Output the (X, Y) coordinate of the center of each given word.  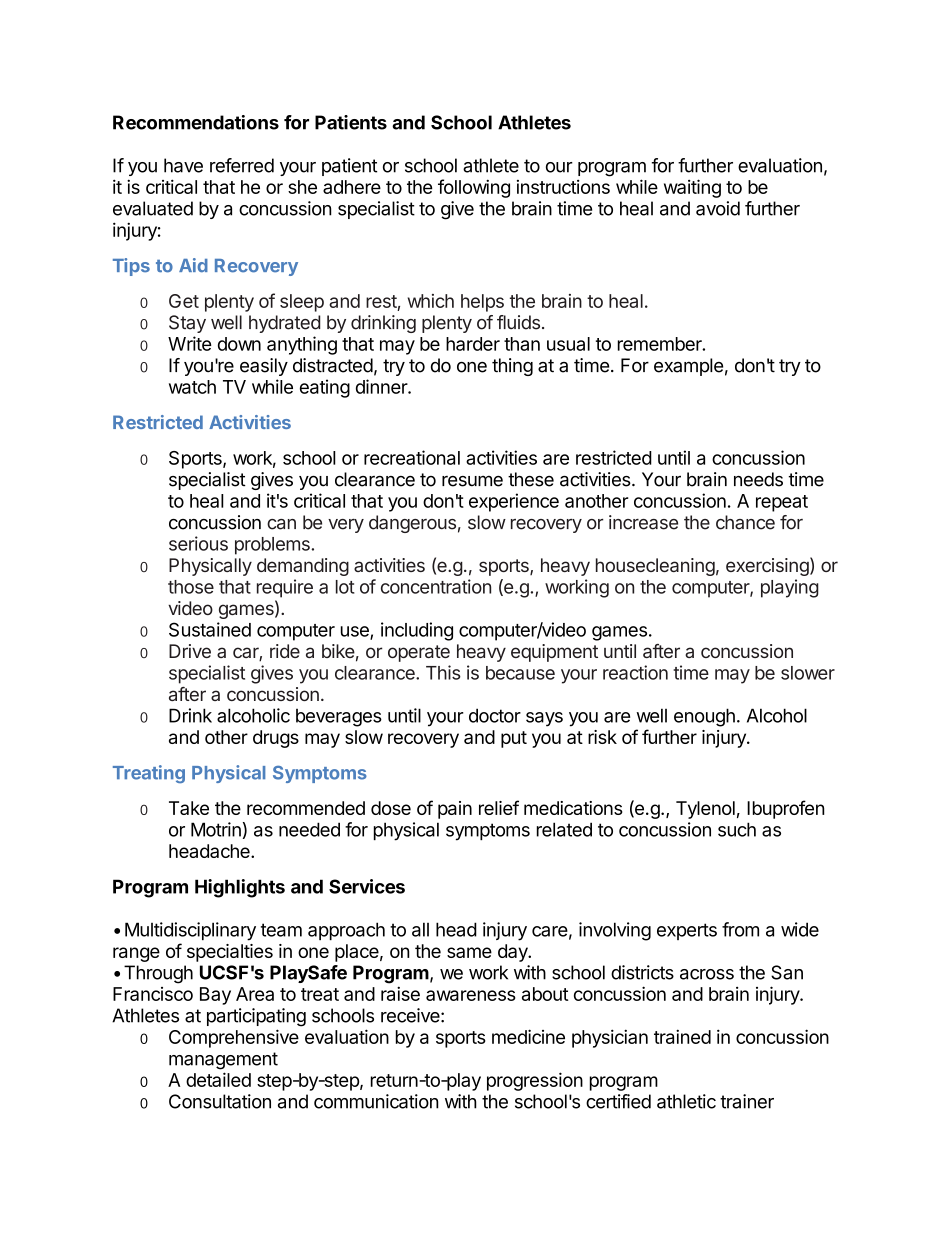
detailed (218, 1079)
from (740, 929)
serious (198, 543)
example (688, 367)
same (469, 952)
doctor (495, 715)
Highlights (240, 888)
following (474, 188)
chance (745, 522)
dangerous (412, 524)
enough (704, 717)
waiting (692, 188)
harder (473, 344)
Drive (190, 651)
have (183, 165)
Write (190, 343)
